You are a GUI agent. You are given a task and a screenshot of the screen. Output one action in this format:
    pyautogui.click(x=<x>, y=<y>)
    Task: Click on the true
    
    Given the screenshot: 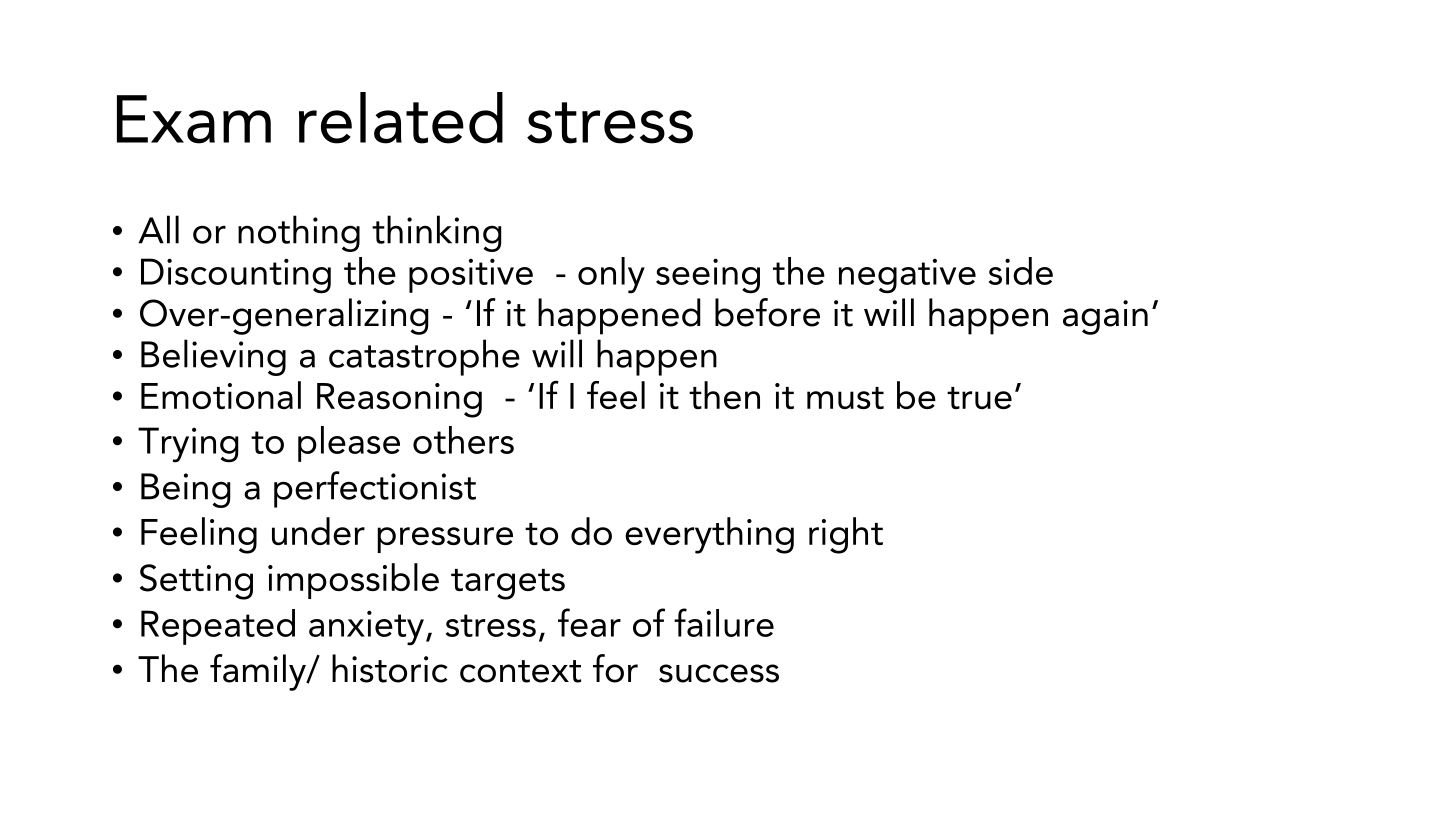 What is the action you would take?
    pyautogui.click(x=979, y=398)
